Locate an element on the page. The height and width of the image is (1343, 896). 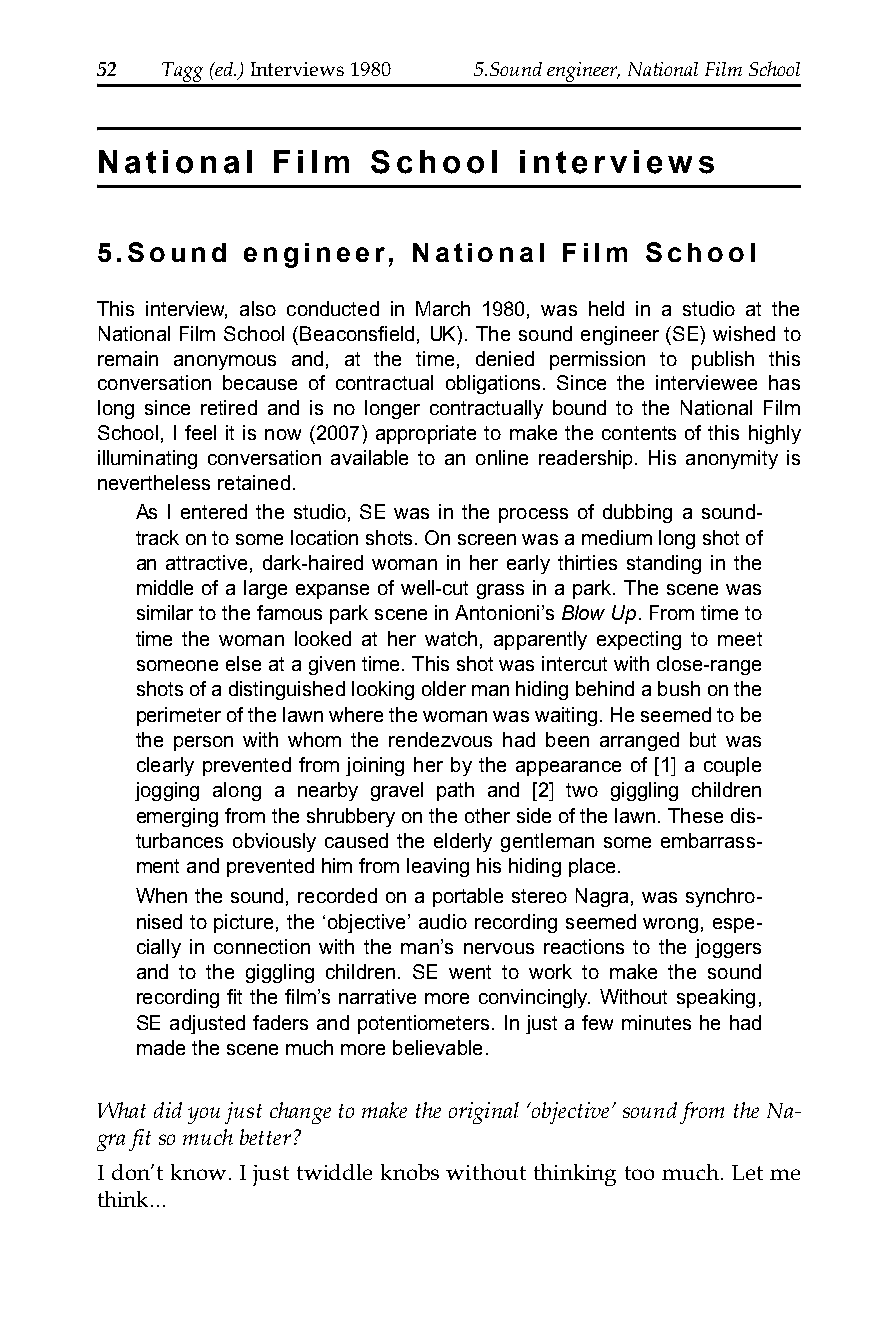
know is located at coordinates (198, 1172).
